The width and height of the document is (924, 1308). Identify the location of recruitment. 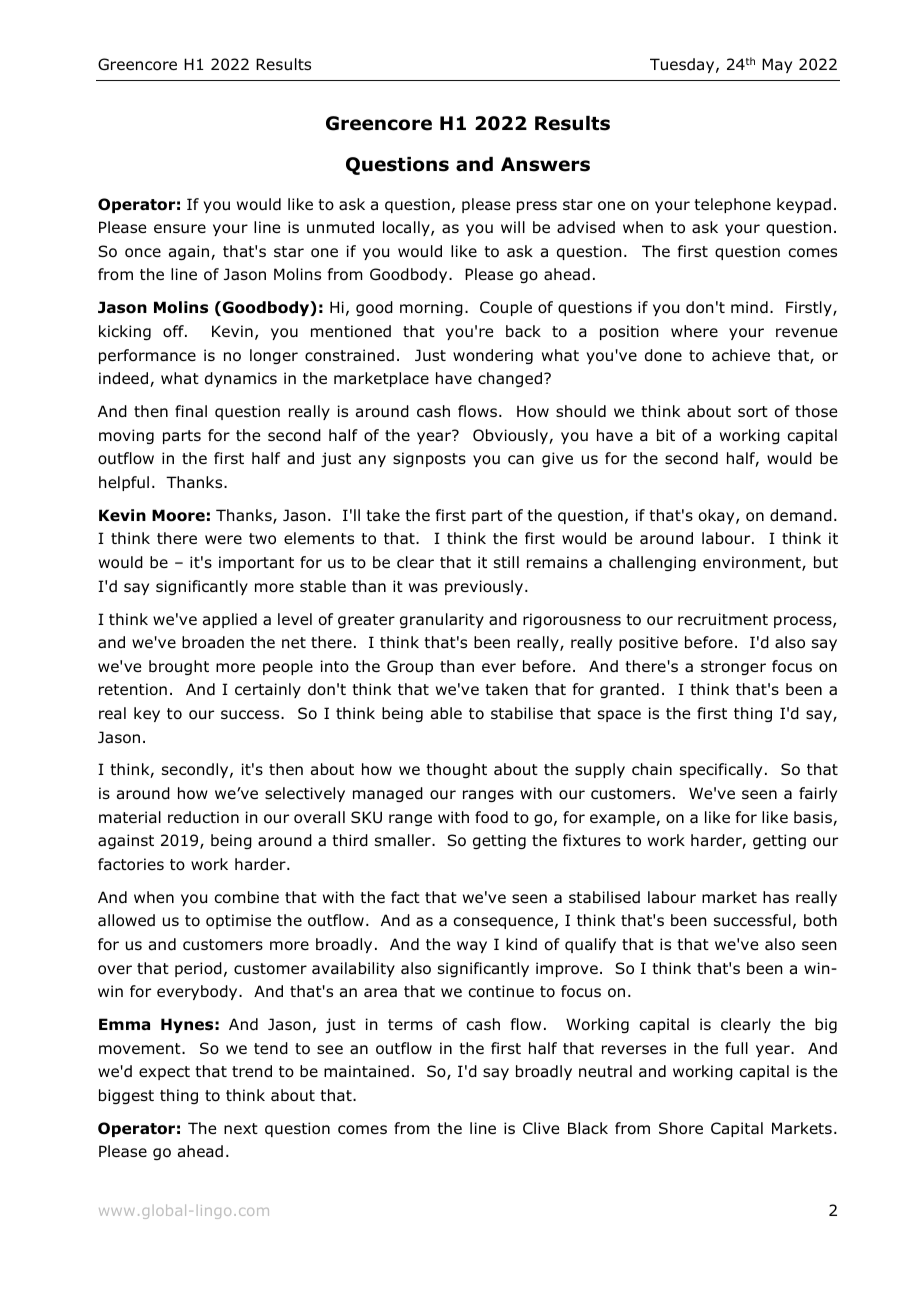
(723, 619).
